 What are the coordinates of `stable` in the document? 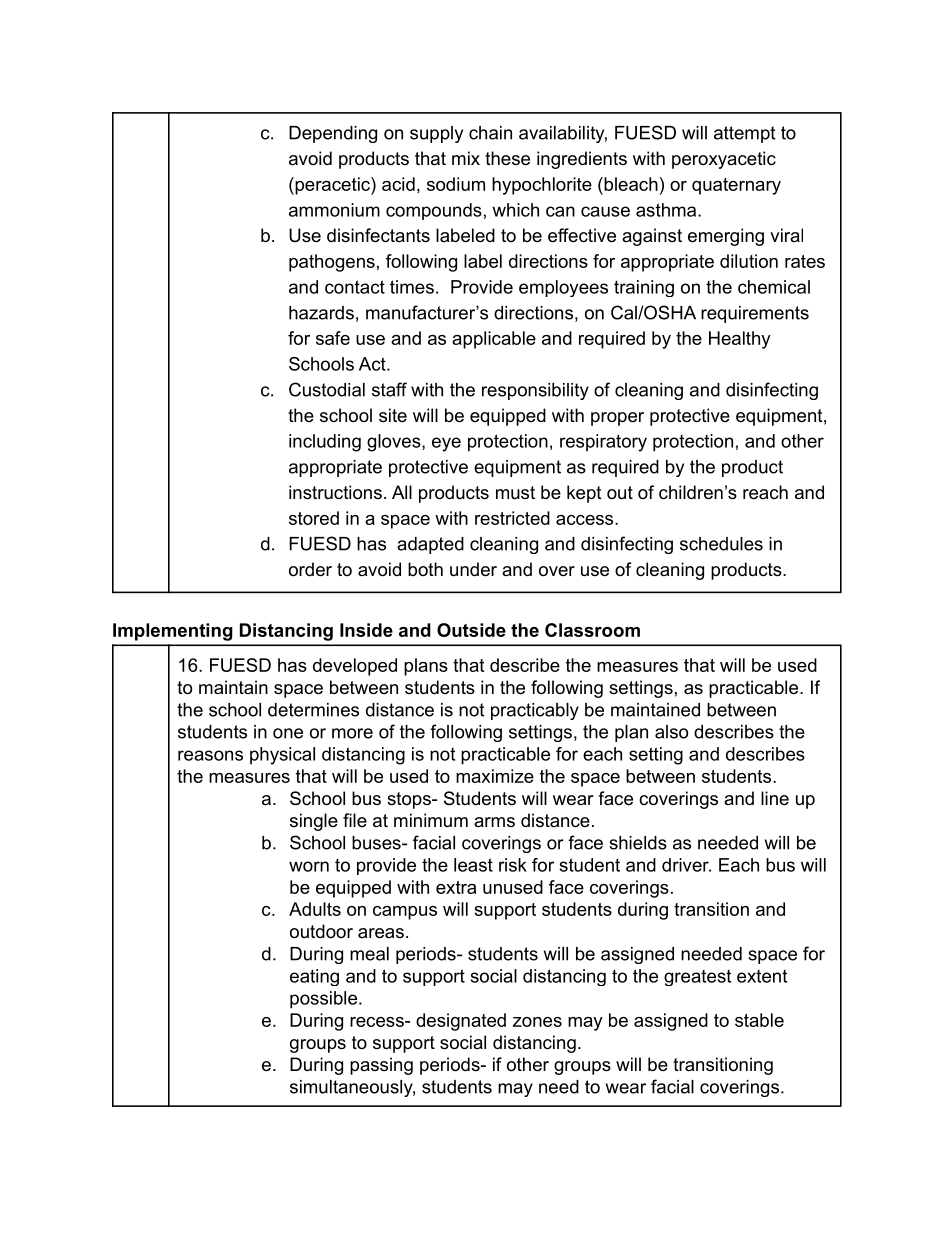 It's located at (759, 1020).
